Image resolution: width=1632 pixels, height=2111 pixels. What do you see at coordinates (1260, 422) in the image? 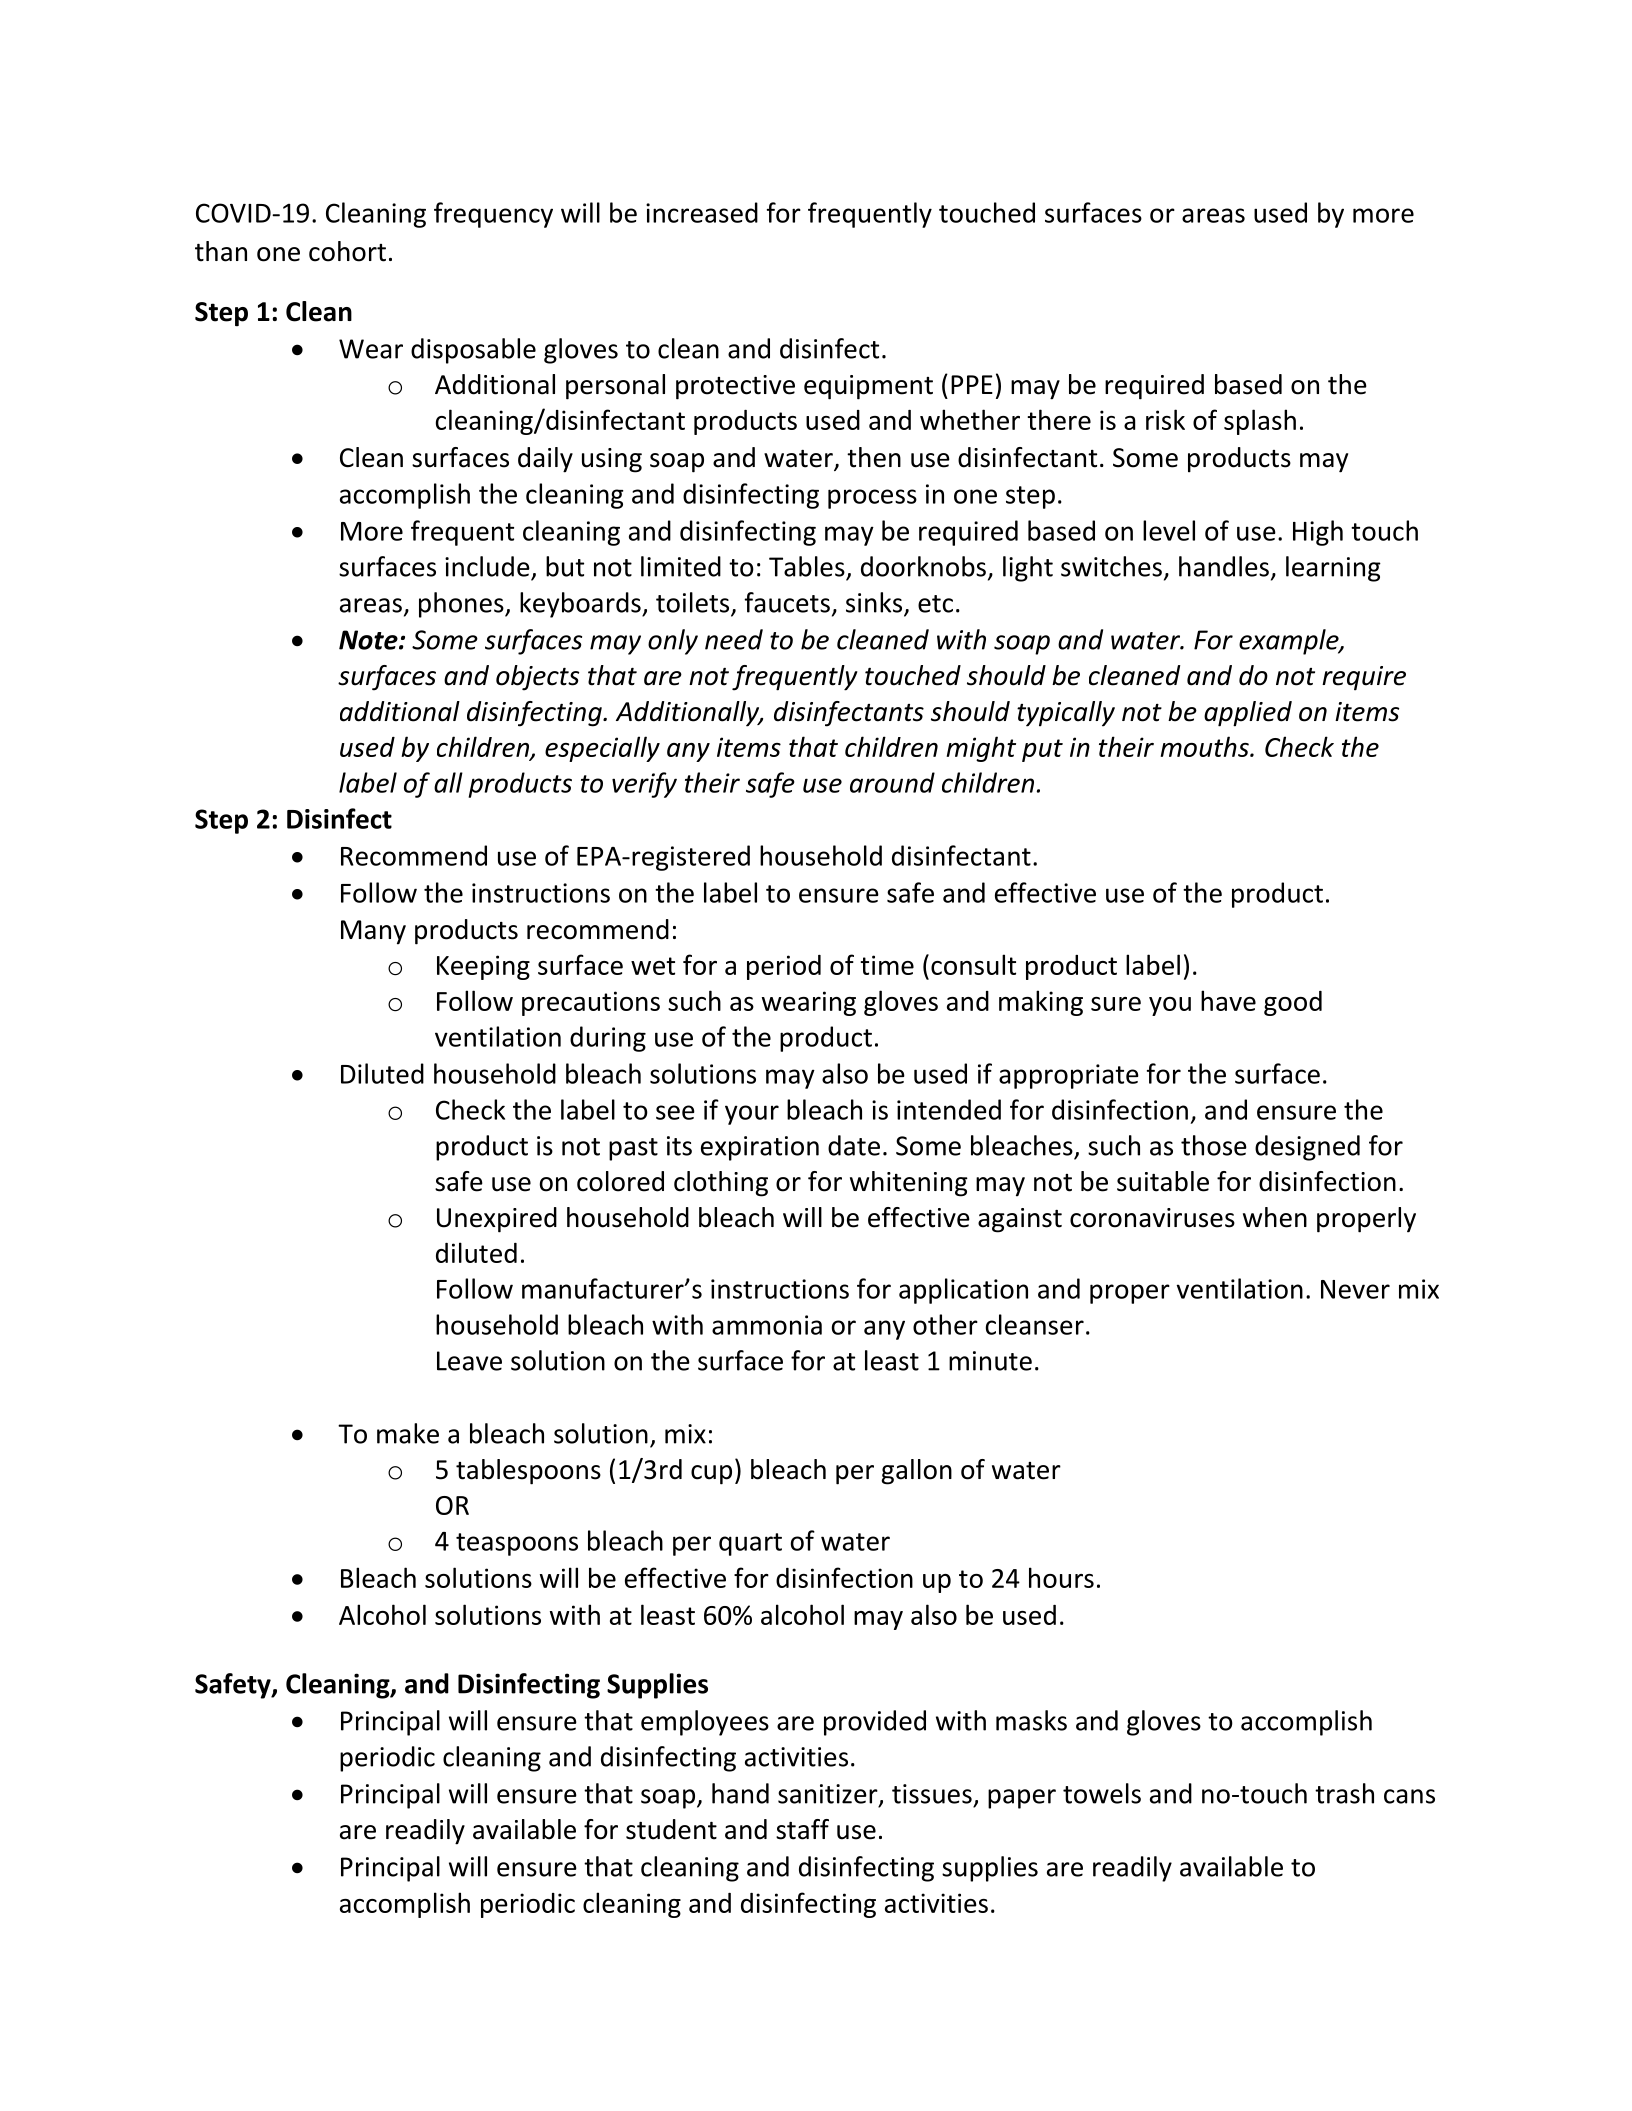
I see `splash` at bounding box center [1260, 422].
